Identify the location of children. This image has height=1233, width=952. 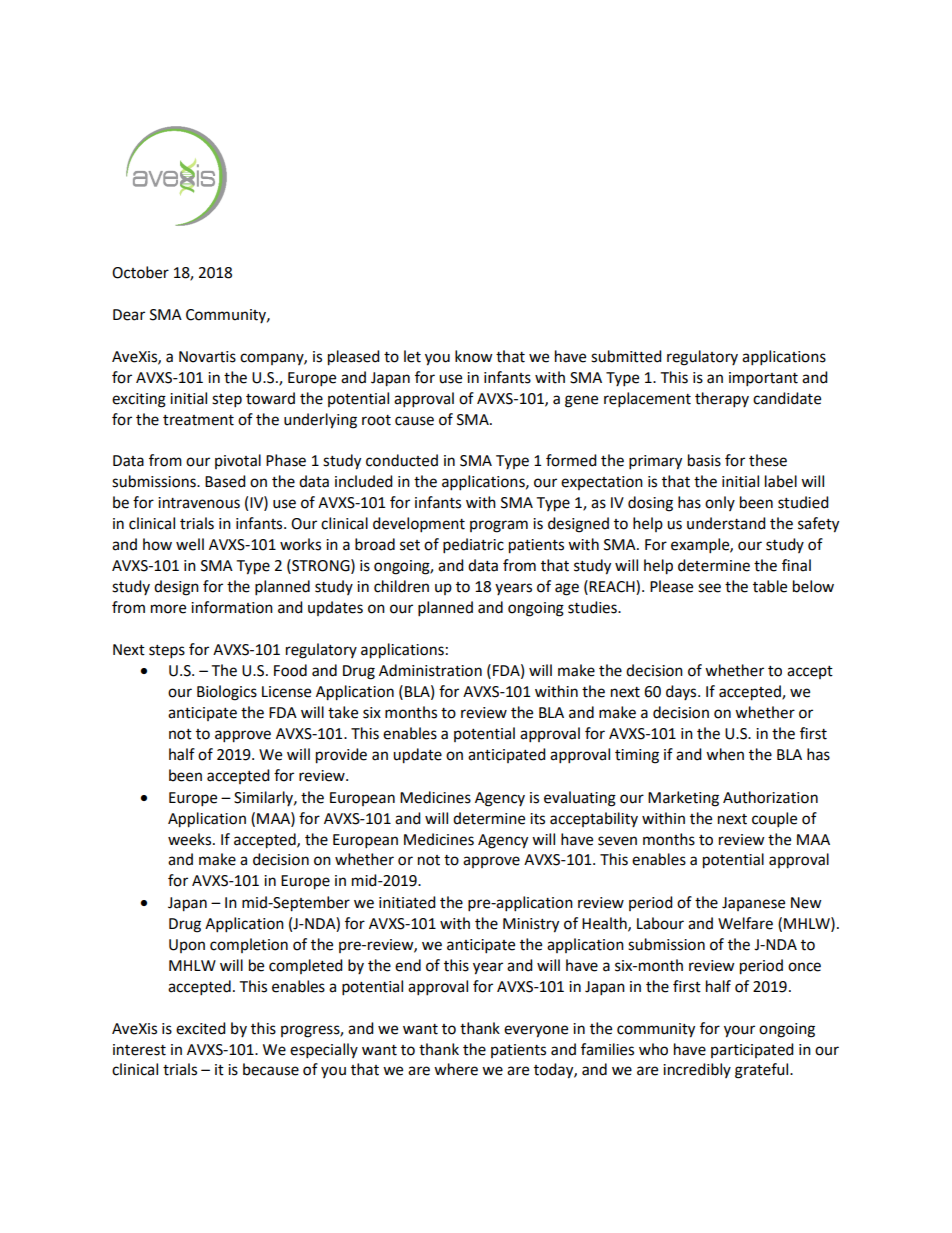
(401, 586).
